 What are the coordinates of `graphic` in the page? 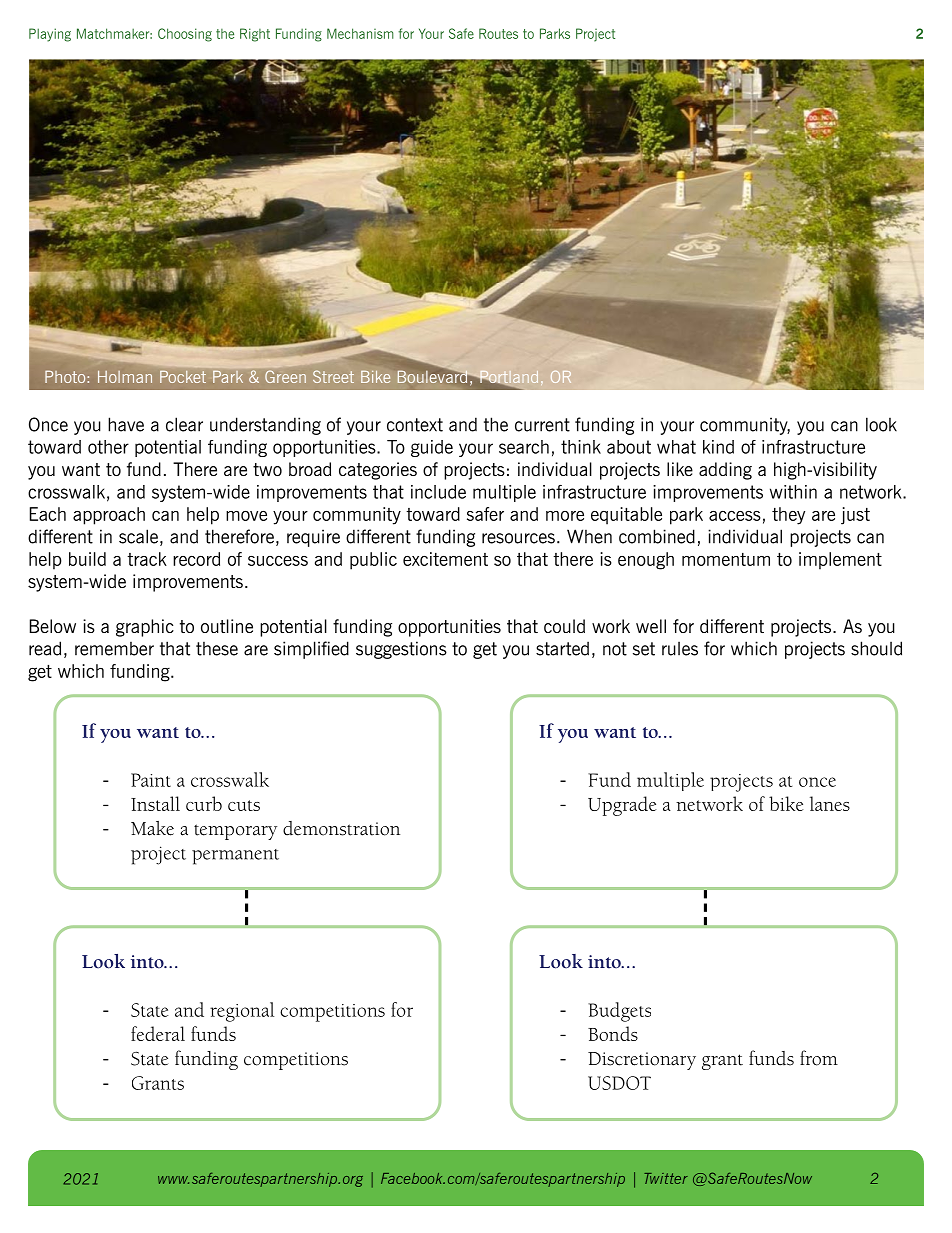 It's located at (145, 628).
